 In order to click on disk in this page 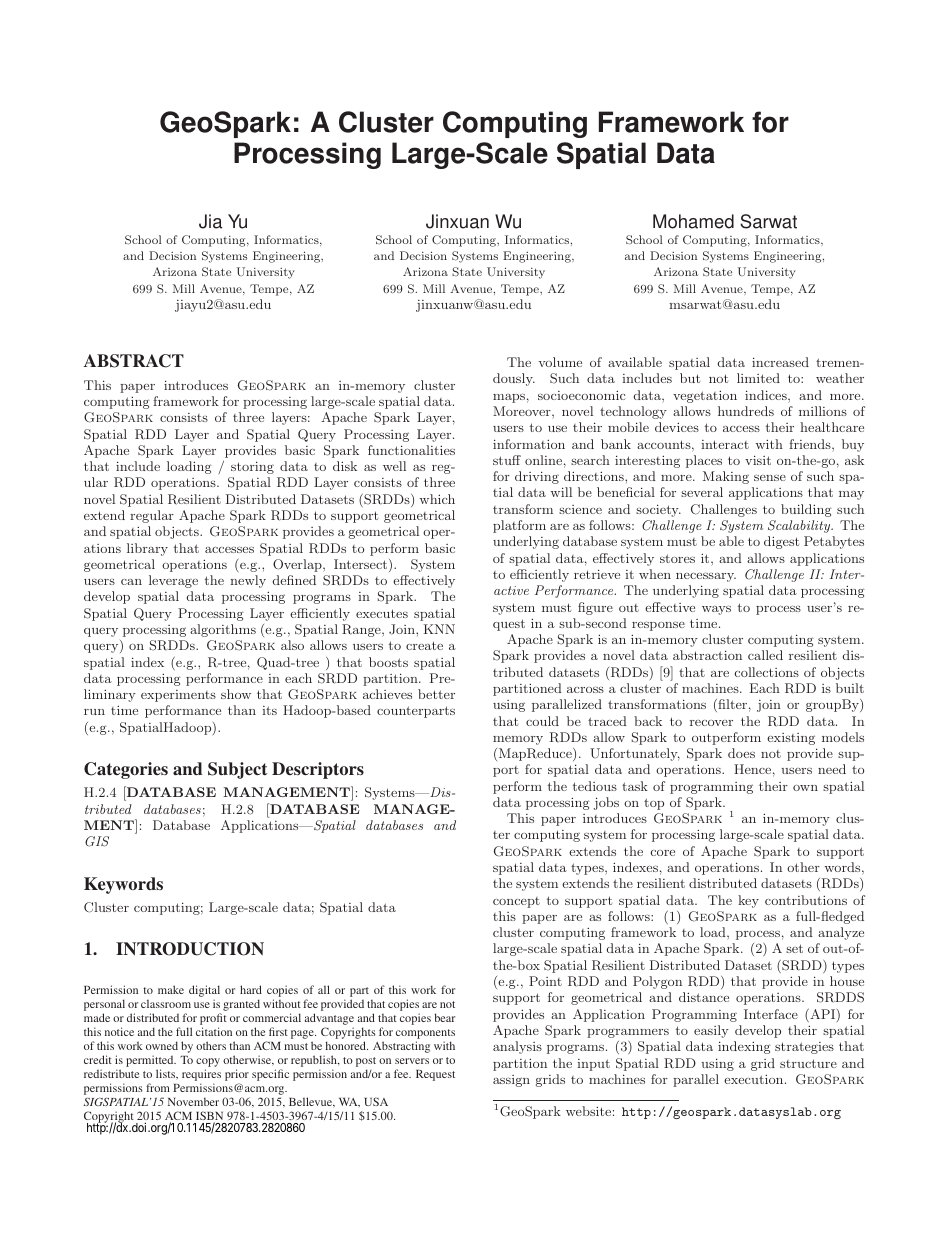, I will do `click(345, 466)`.
